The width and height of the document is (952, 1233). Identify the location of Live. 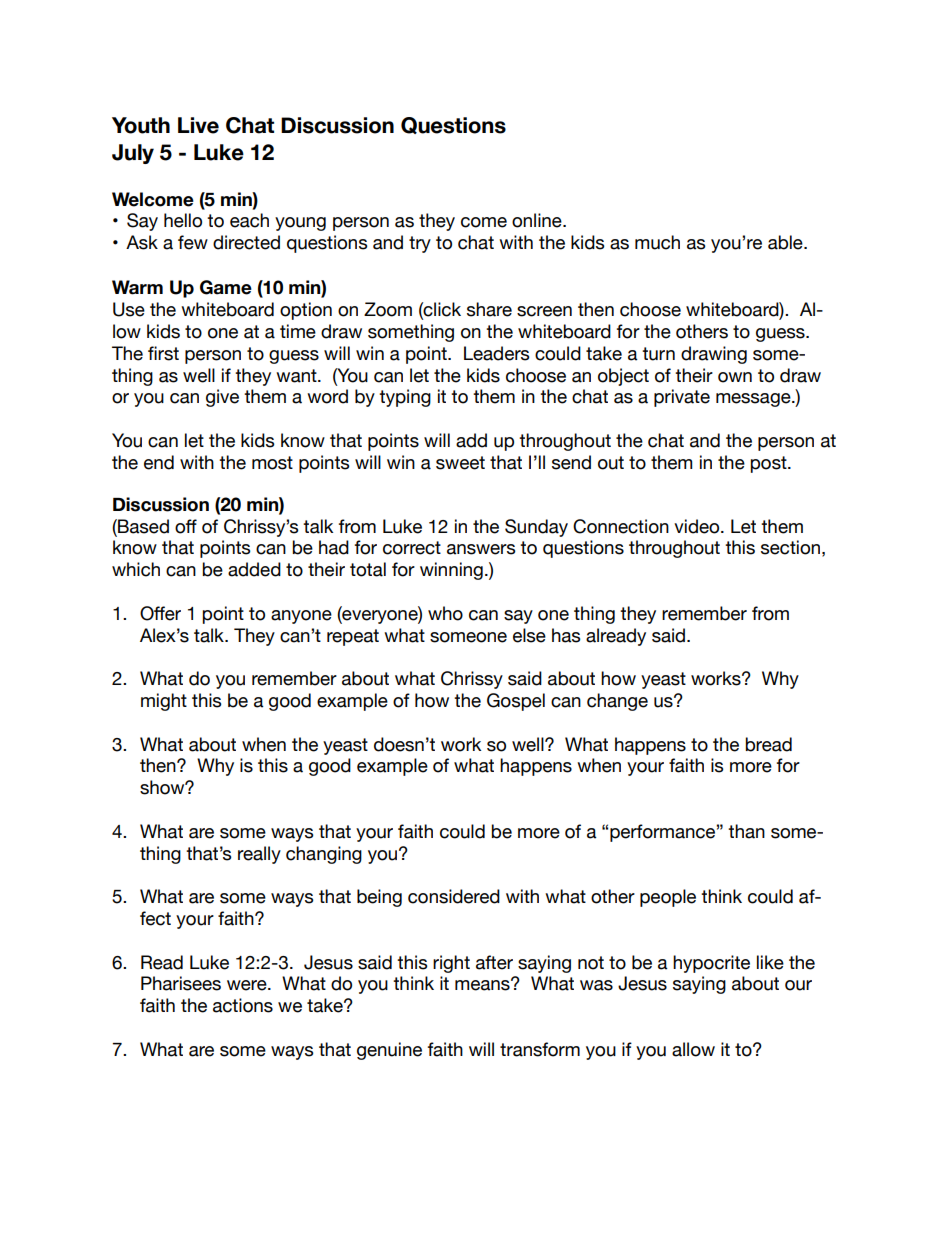
(198, 125).
